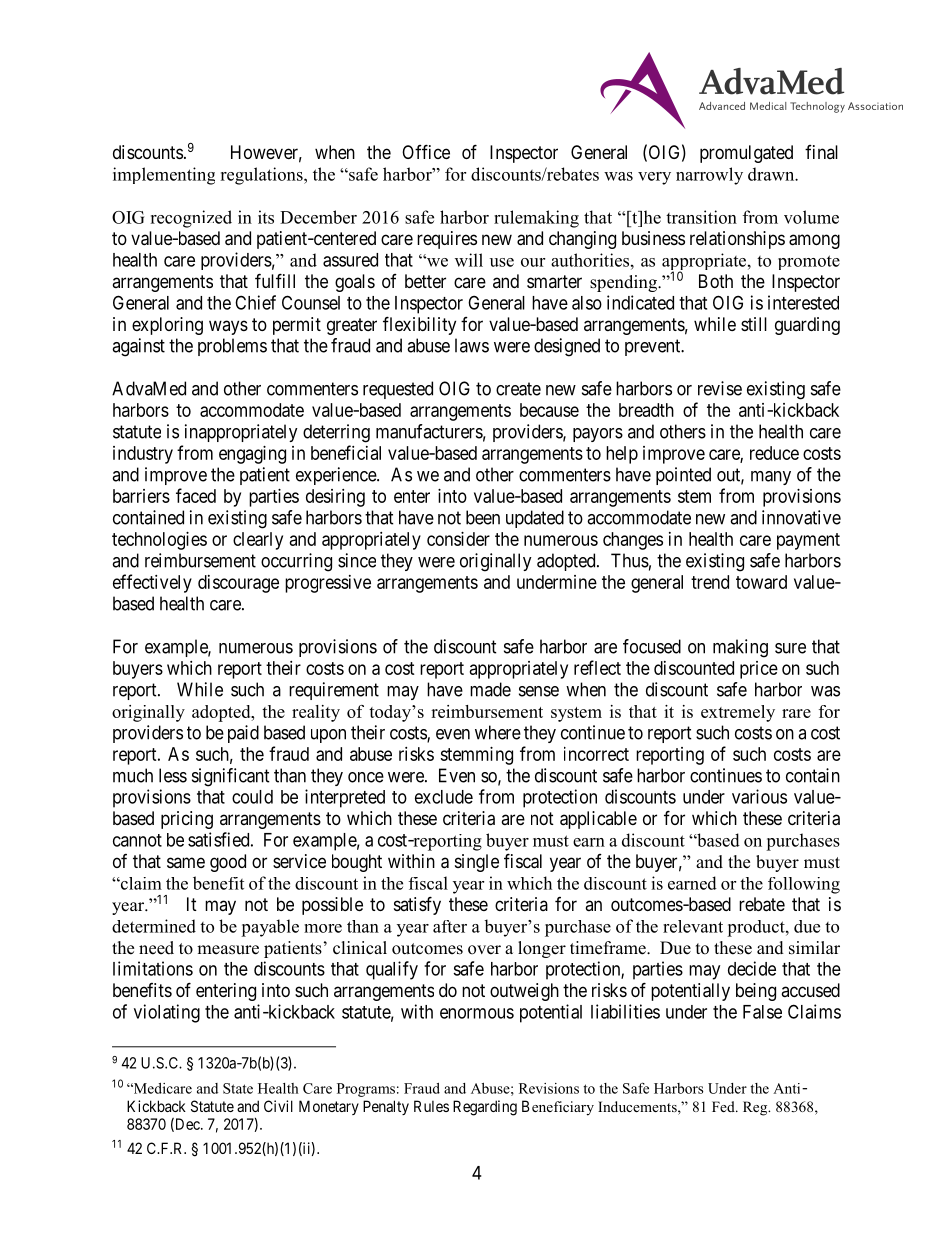 This image has width=952, height=1233. I want to click on narrowly, so click(709, 176).
